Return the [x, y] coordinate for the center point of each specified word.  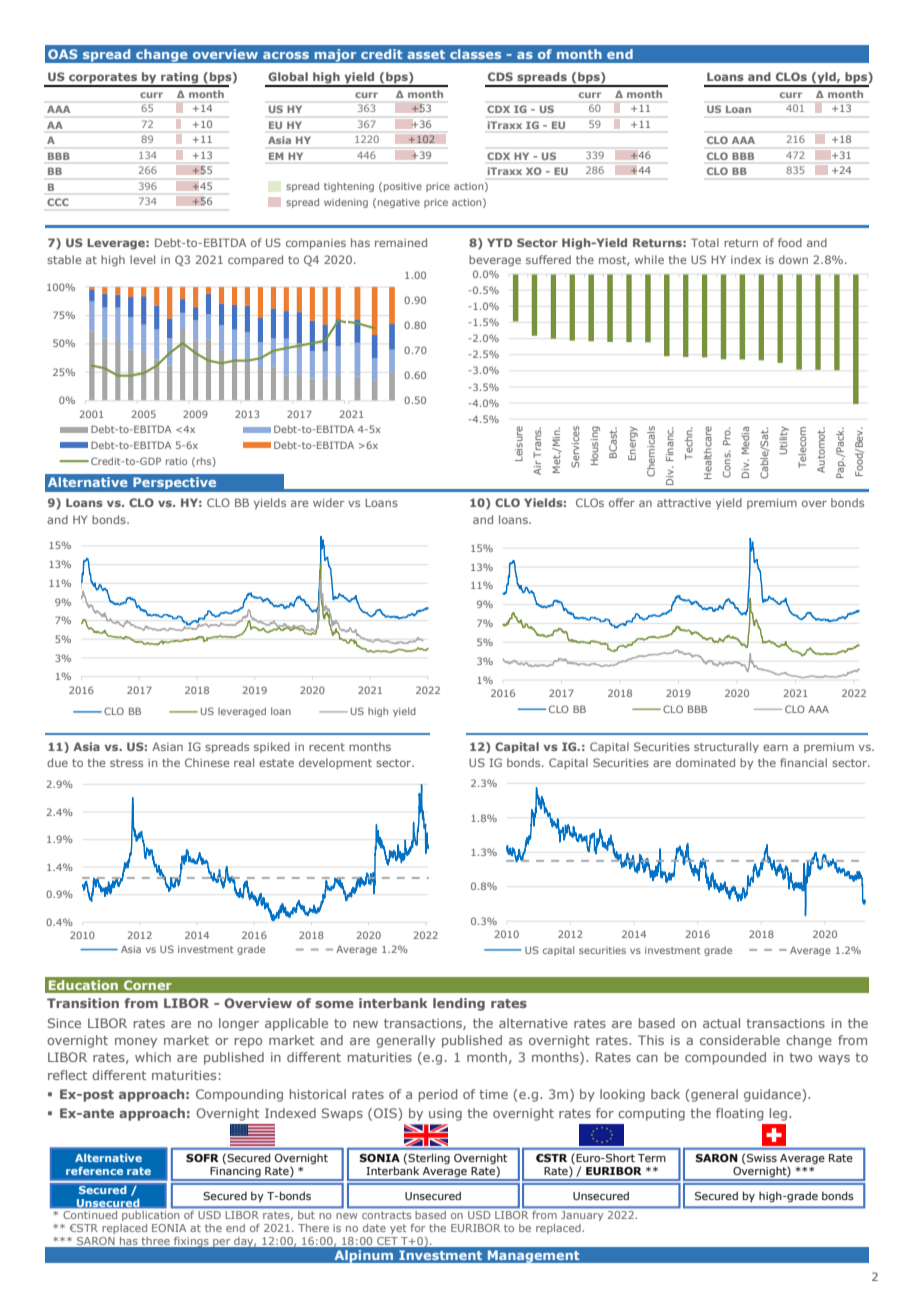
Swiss [762, 1158]
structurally [726, 747]
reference [94, 1171]
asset [426, 54]
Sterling [429, 1160]
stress [126, 763]
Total [705, 242]
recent [327, 747]
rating [179, 79]
